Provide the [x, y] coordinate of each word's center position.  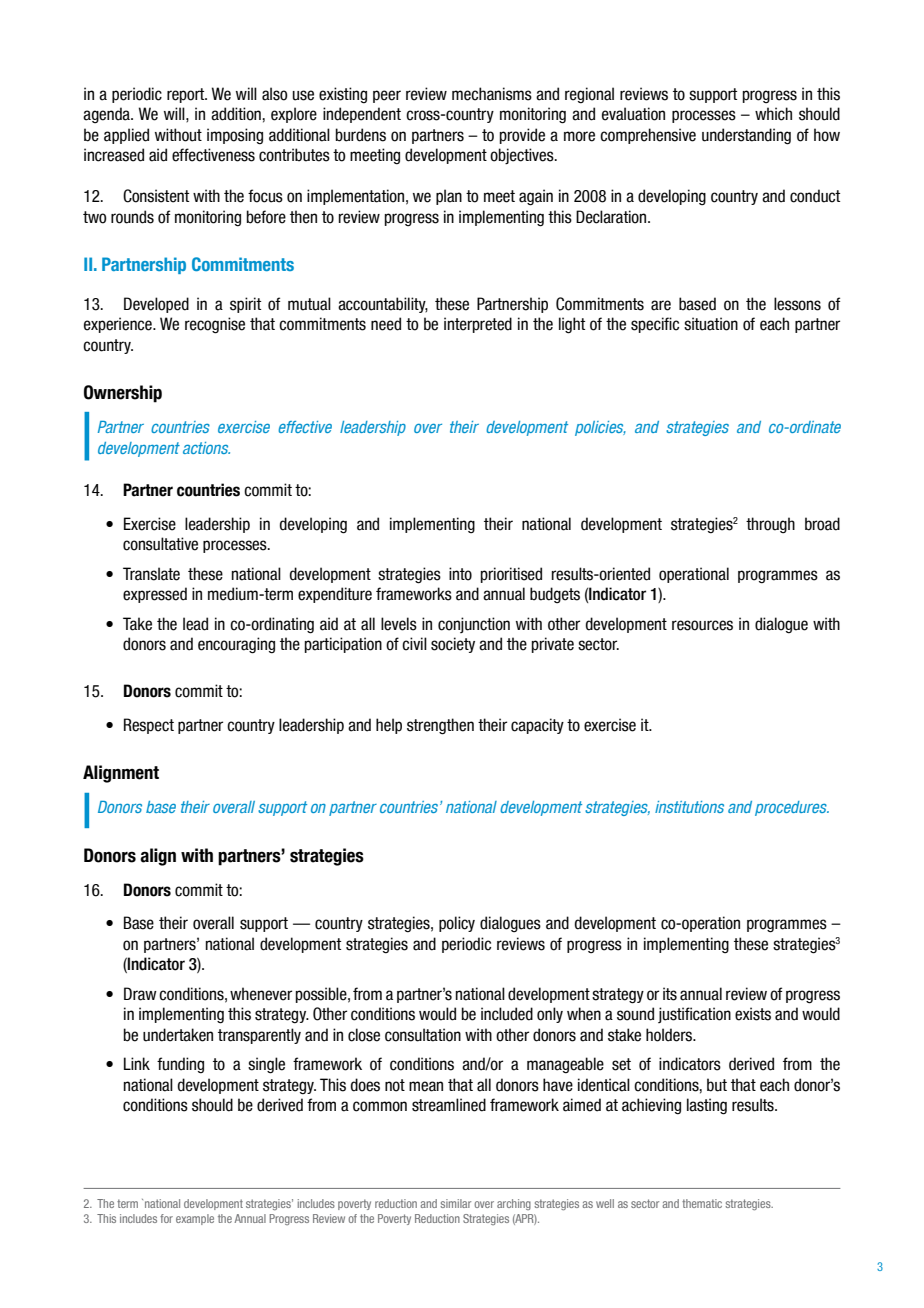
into [460, 574]
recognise [215, 325]
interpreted [478, 325]
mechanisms [492, 94]
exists [753, 1014]
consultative [160, 544]
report [187, 95]
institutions [689, 807]
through [770, 525]
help [389, 726]
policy [457, 924]
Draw [140, 994]
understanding [746, 136]
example [195, 1219]
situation [711, 324]
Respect [149, 726]
